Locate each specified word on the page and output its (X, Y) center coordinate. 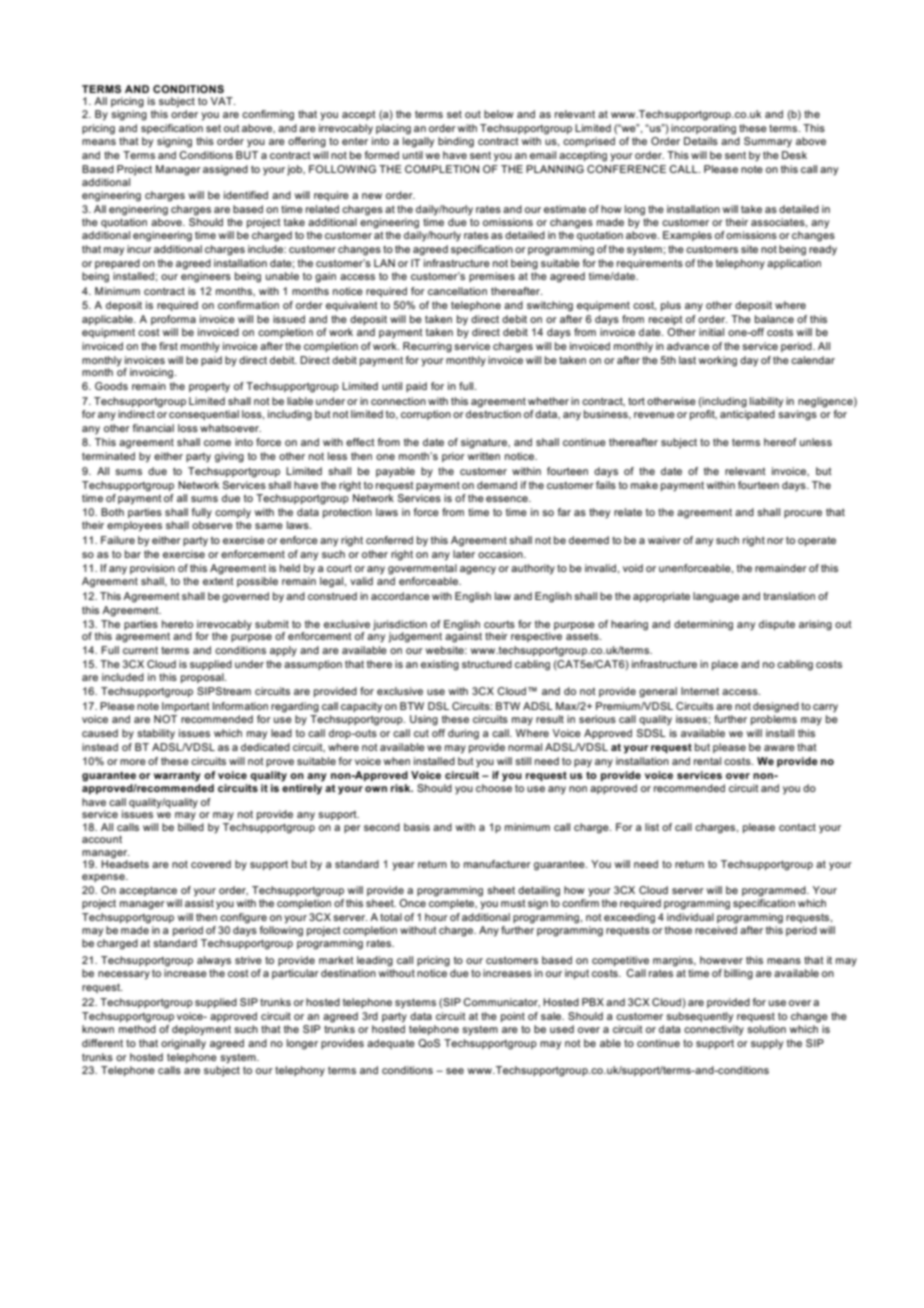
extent (218, 581)
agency (478, 570)
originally (183, 1044)
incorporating (703, 129)
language (716, 597)
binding (456, 142)
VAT (223, 101)
